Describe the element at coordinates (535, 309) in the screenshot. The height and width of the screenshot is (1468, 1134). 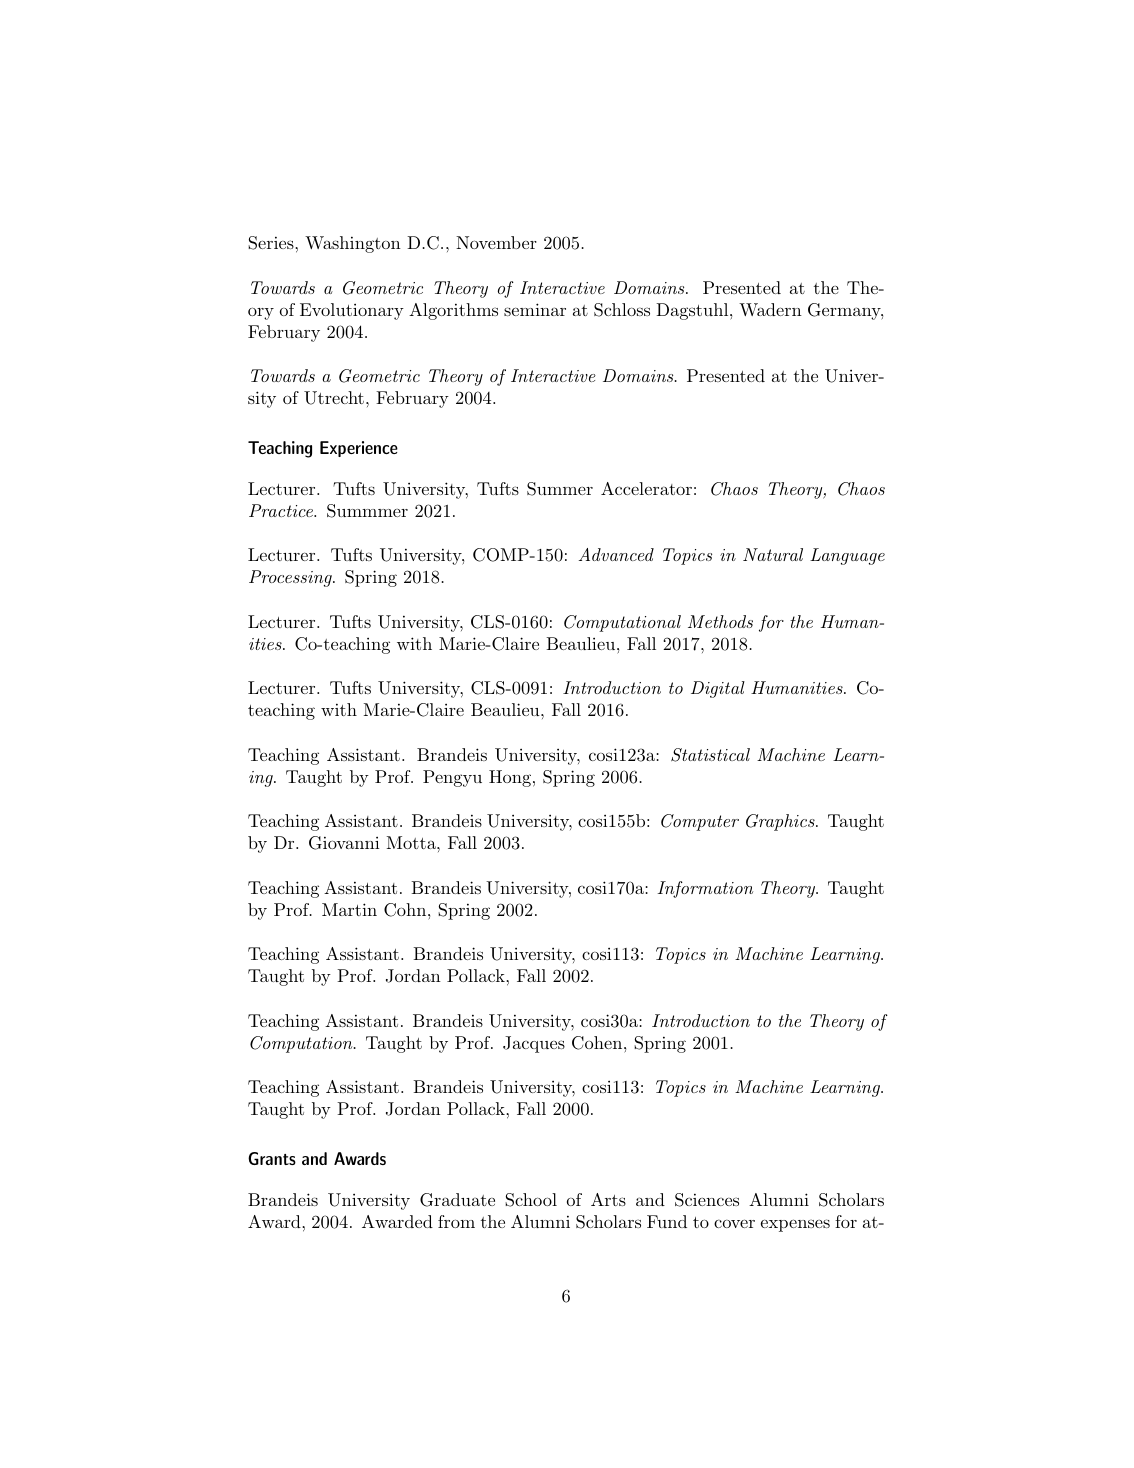
I see `seminar` at that location.
